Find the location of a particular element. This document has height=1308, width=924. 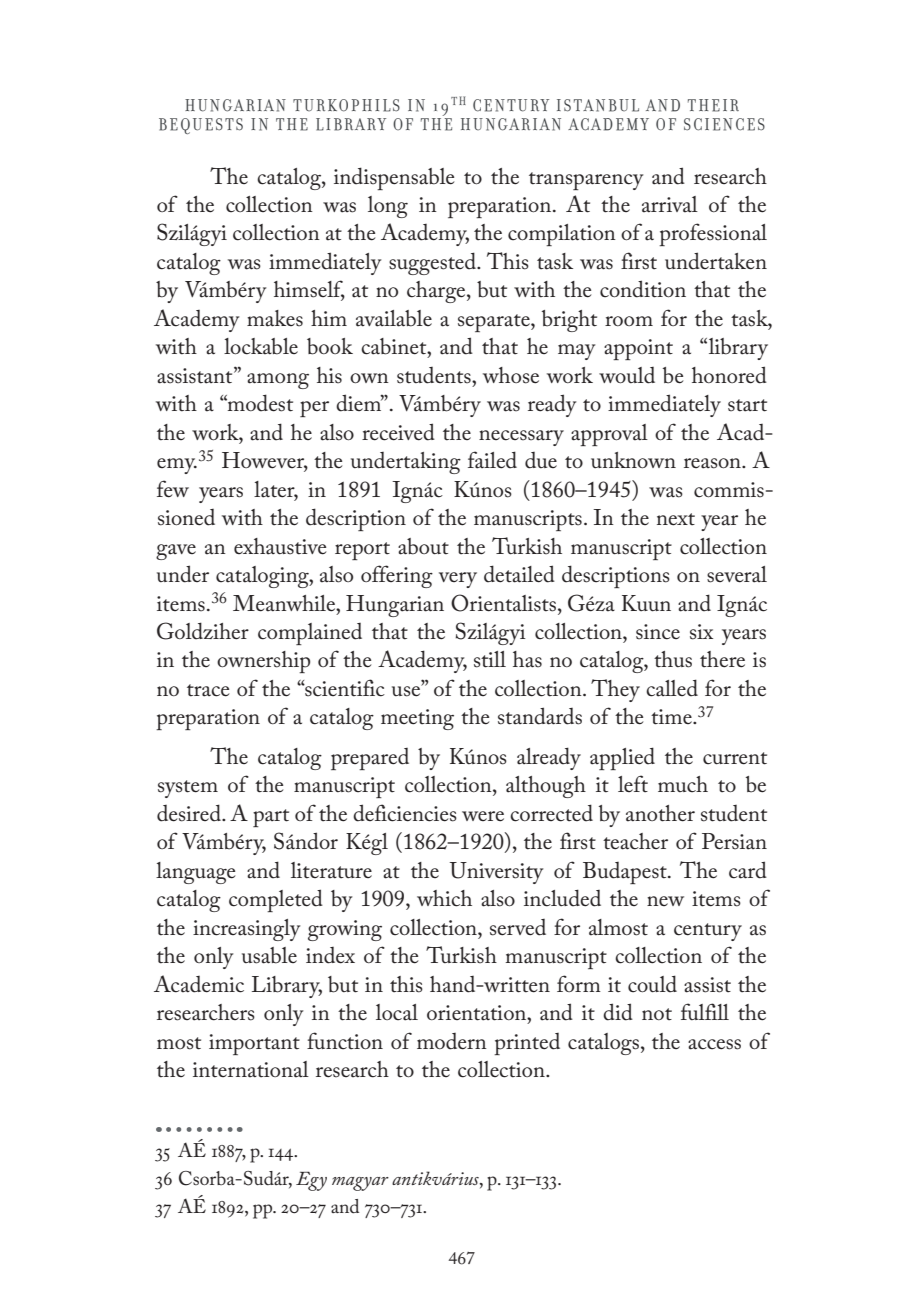

trace is located at coordinates (208, 690).
